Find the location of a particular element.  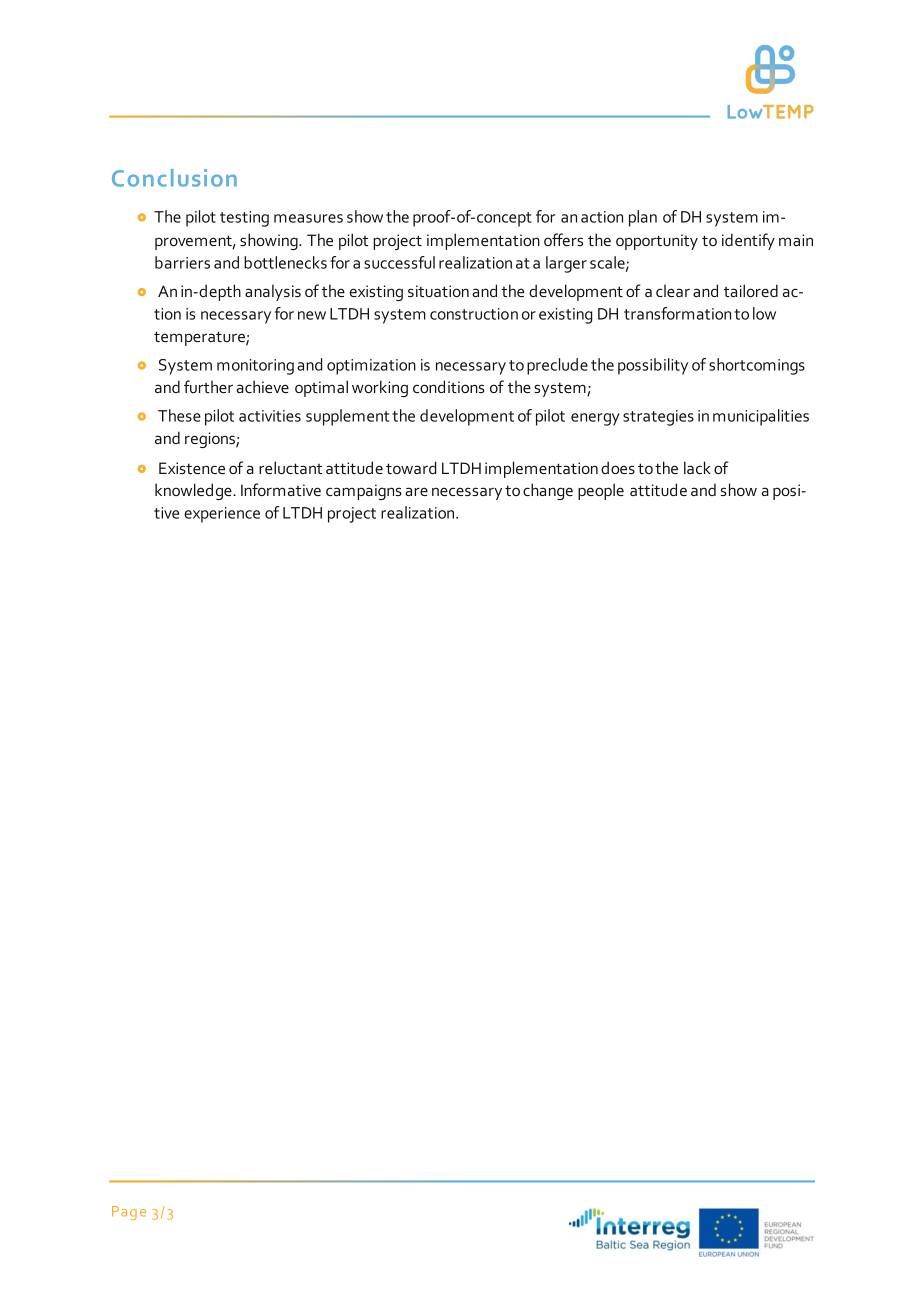

does is located at coordinates (618, 467).
